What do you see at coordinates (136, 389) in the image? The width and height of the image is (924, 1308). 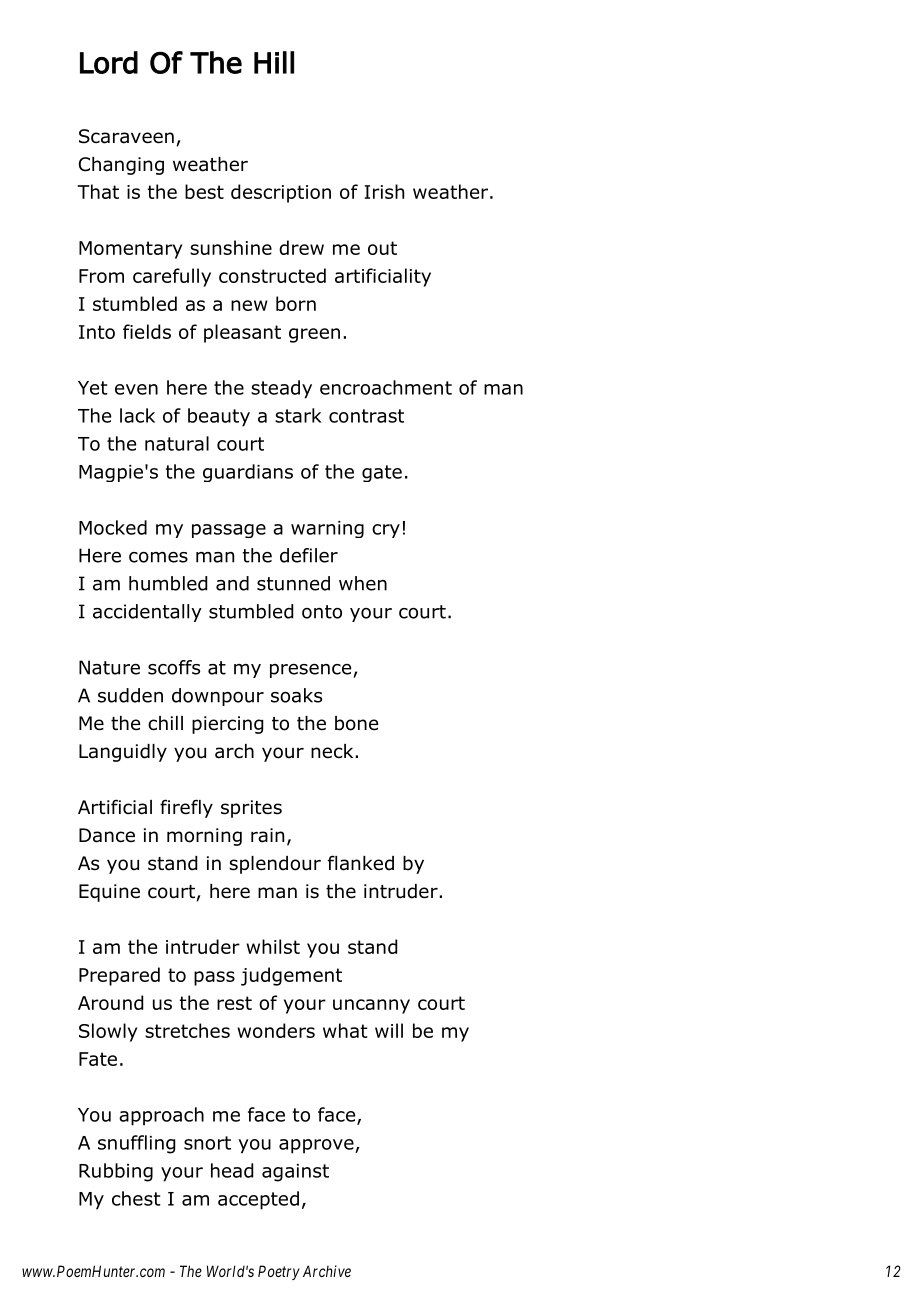 I see `even` at bounding box center [136, 389].
